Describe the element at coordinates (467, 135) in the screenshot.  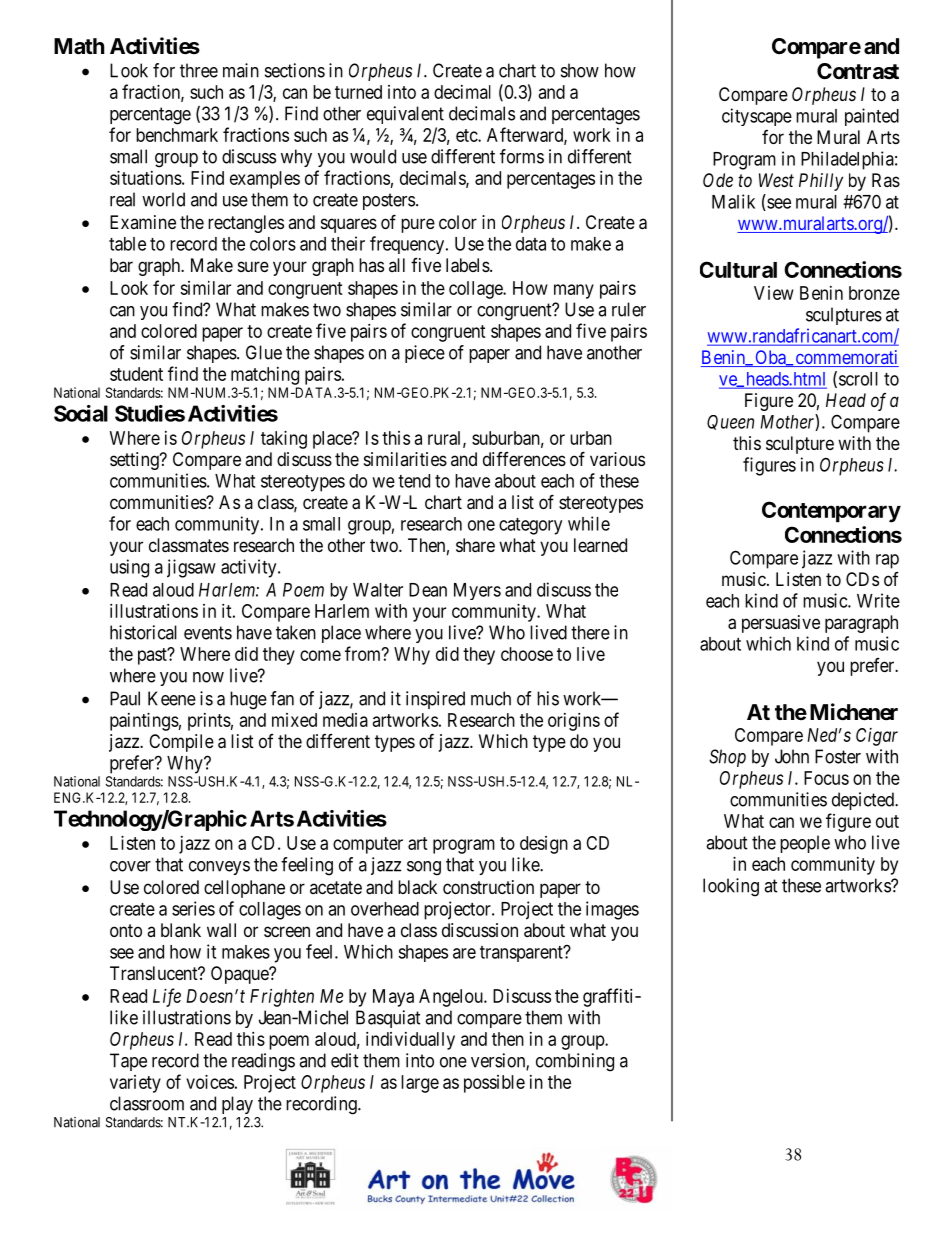
I see `etc` at that location.
